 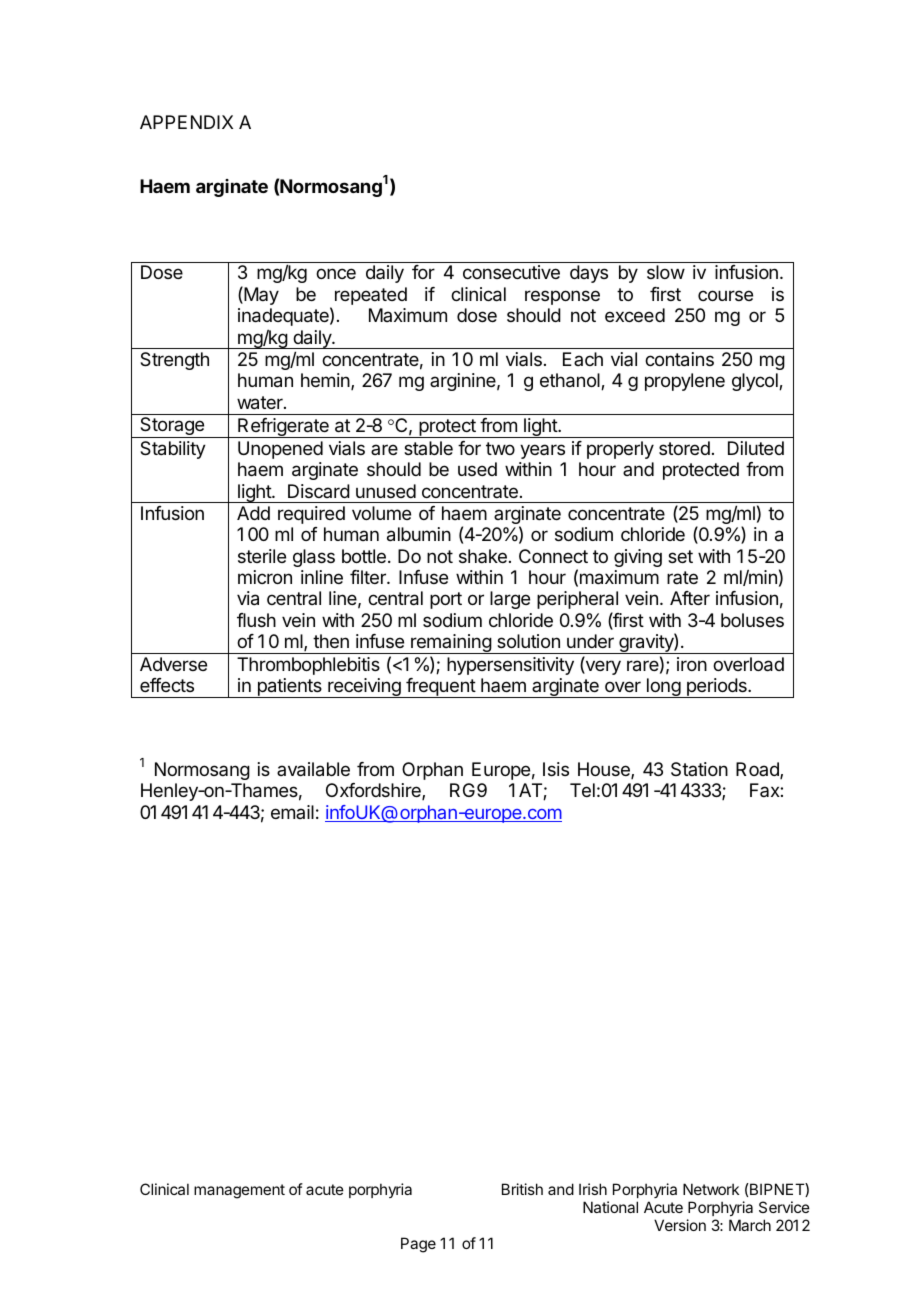 I want to click on slow, so click(x=666, y=272).
